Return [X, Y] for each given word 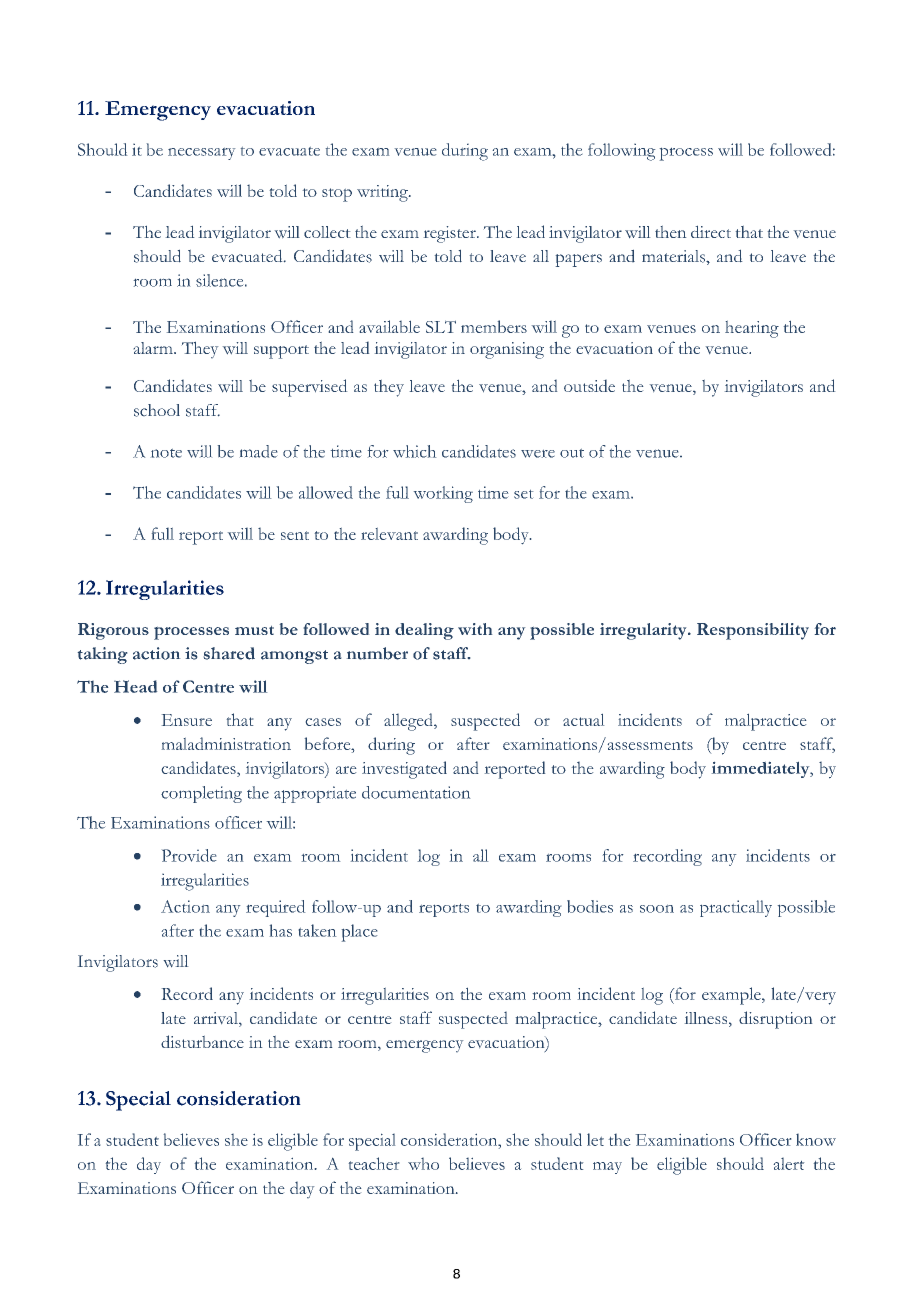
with [475, 629]
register [451, 234]
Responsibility [753, 631]
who [423, 1164]
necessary [201, 154]
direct [711, 232]
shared [229, 653]
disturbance [202, 1041]
